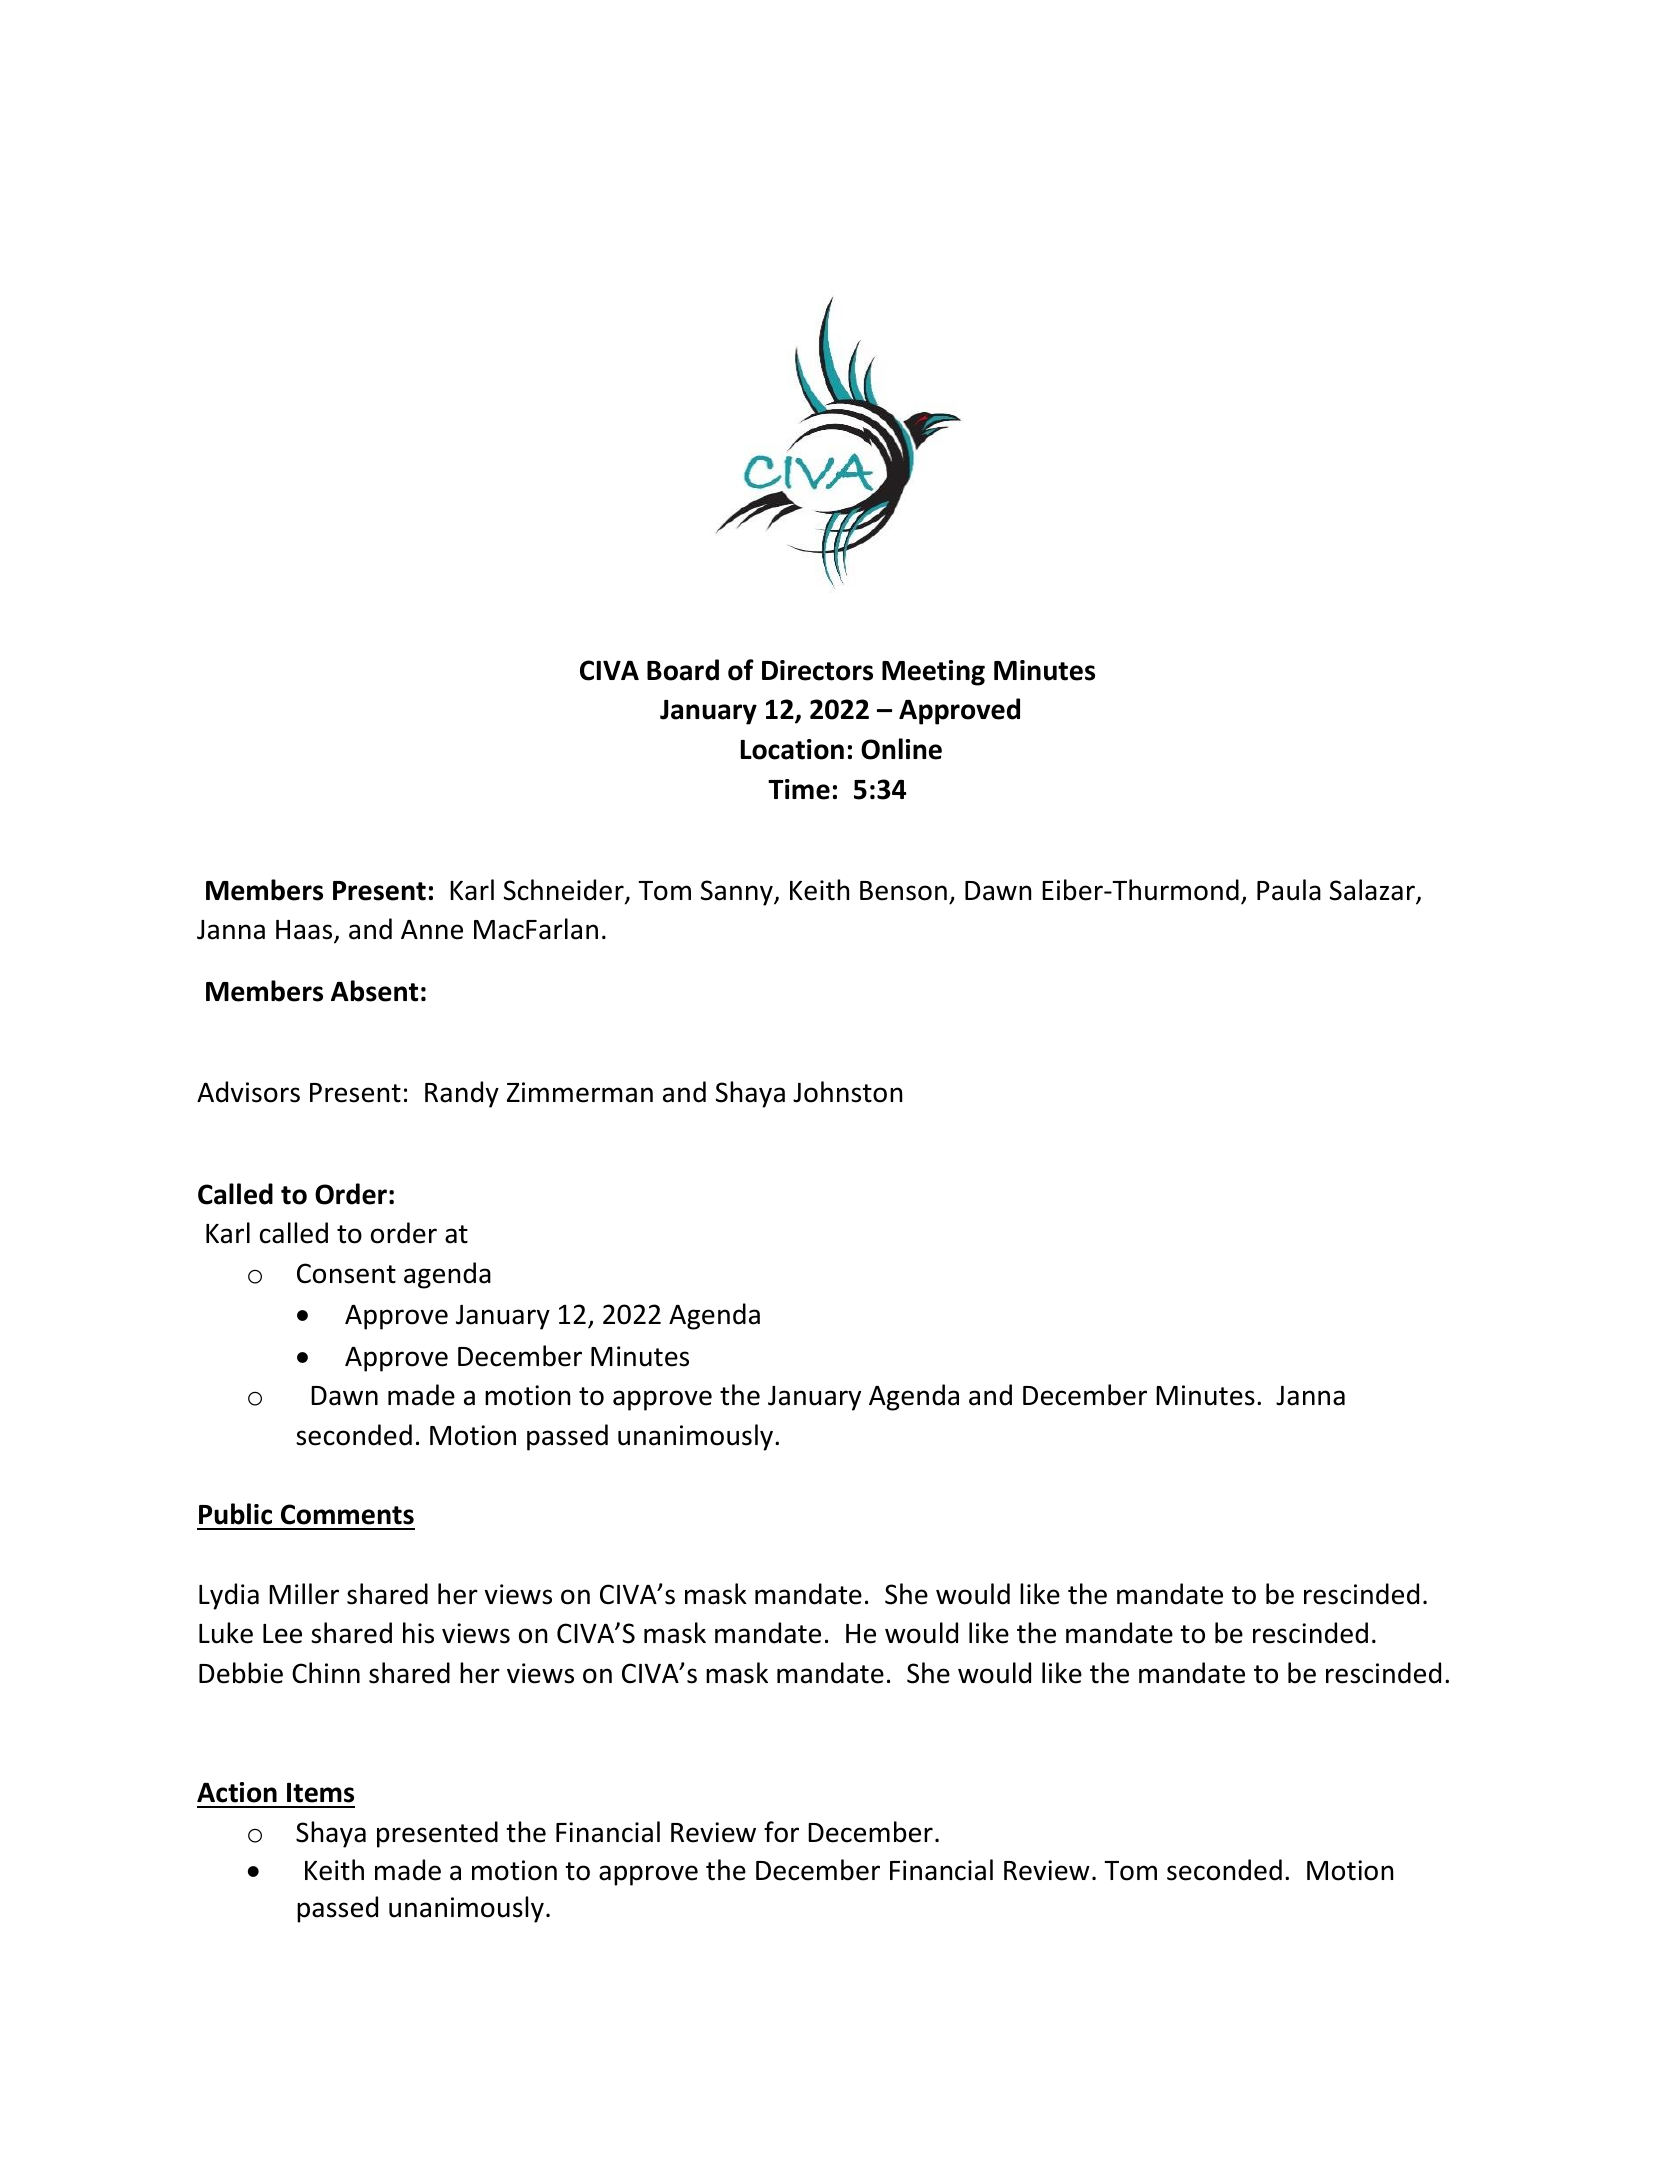 This page has height=2168, width=1675. What do you see at coordinates (1289, 890) in the page?
I see `Paula` at bounding box center [1289, 890].
